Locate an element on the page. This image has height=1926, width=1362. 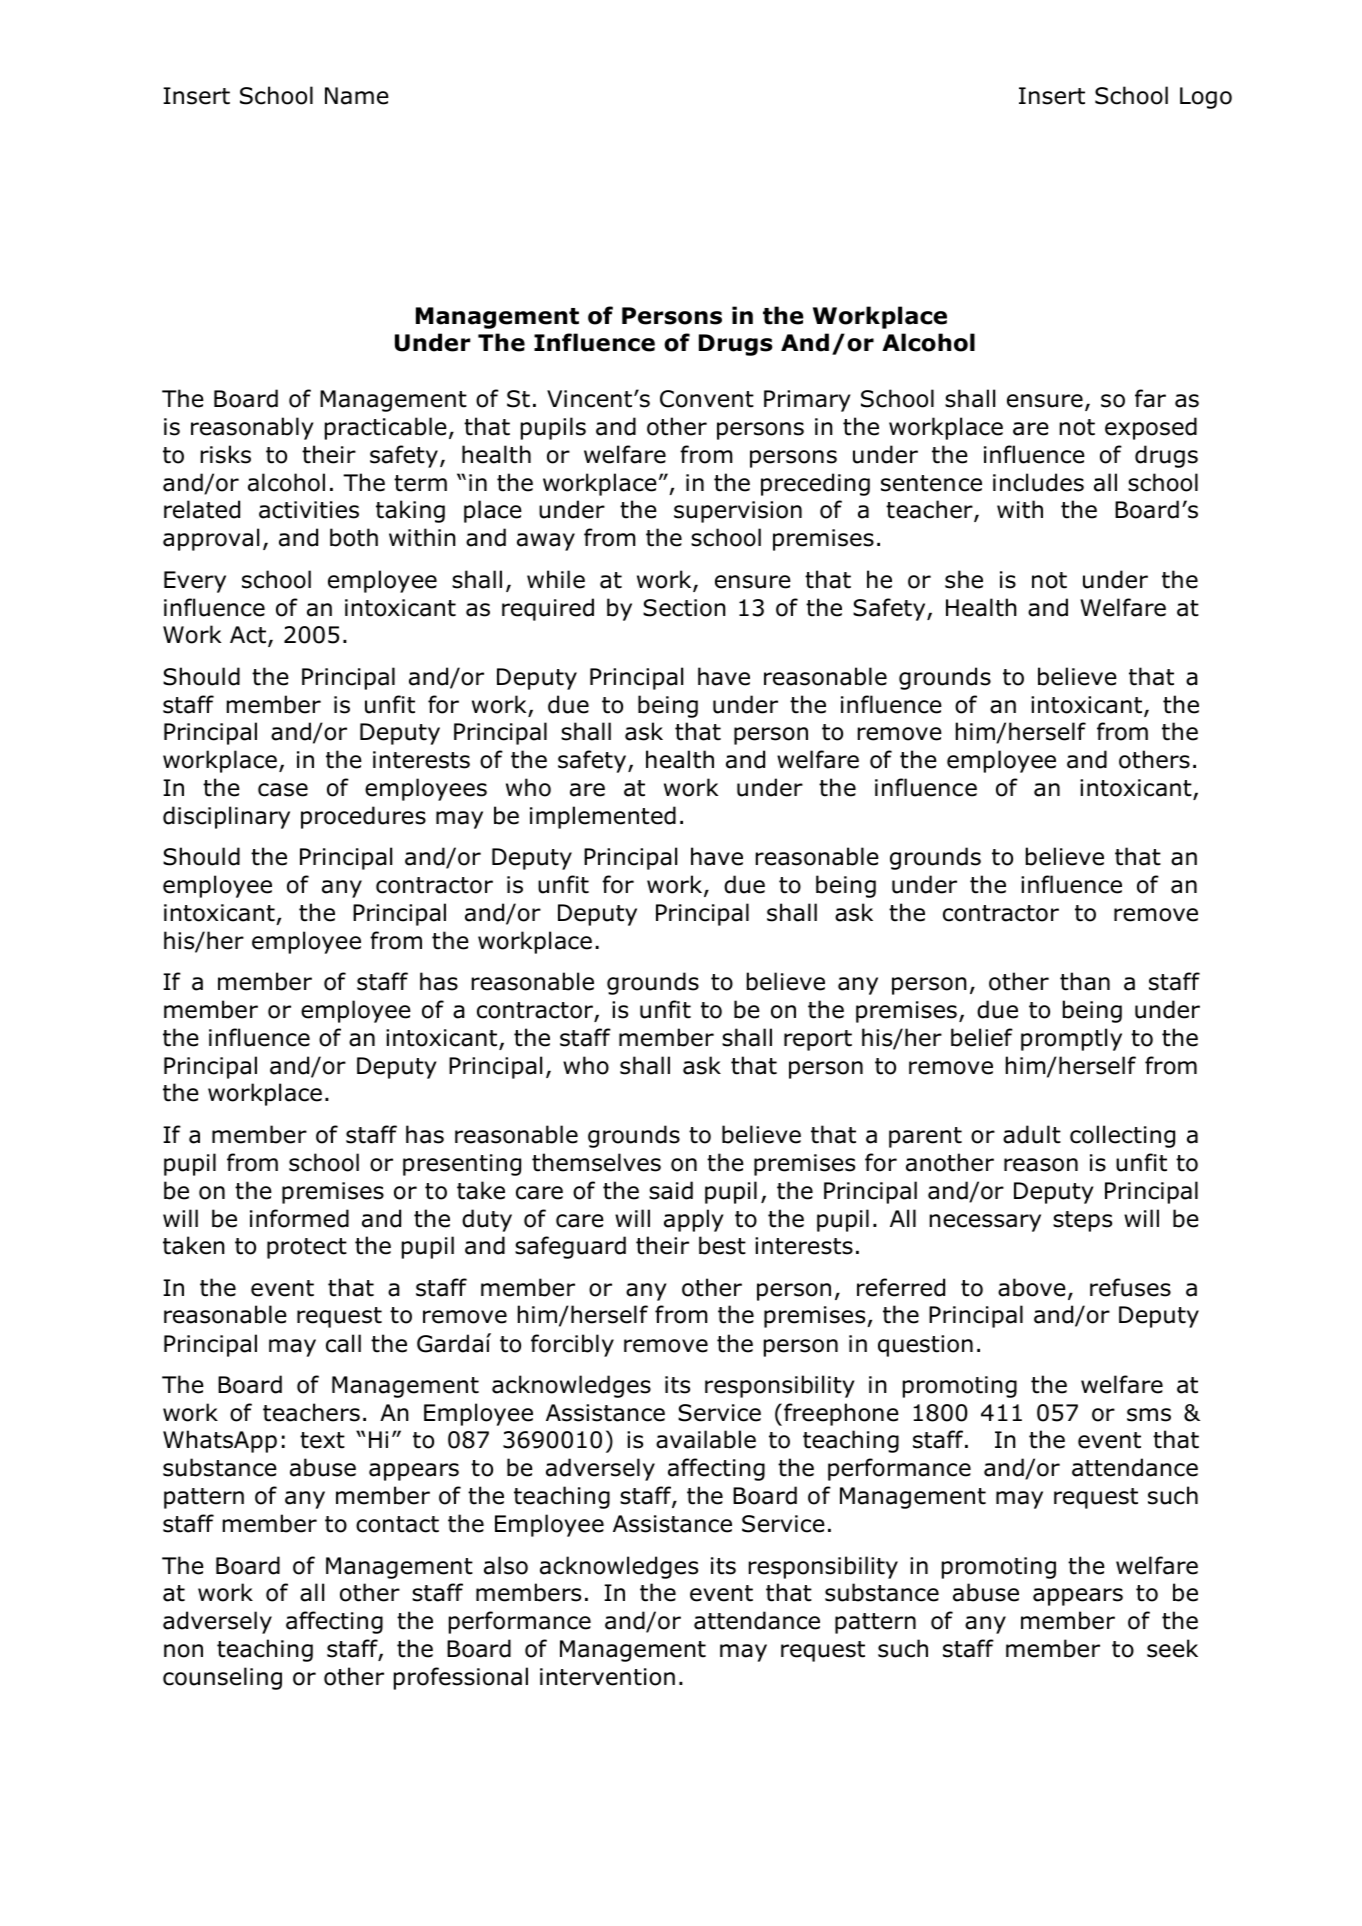
counseling is located at coordinates (222, 1678).
